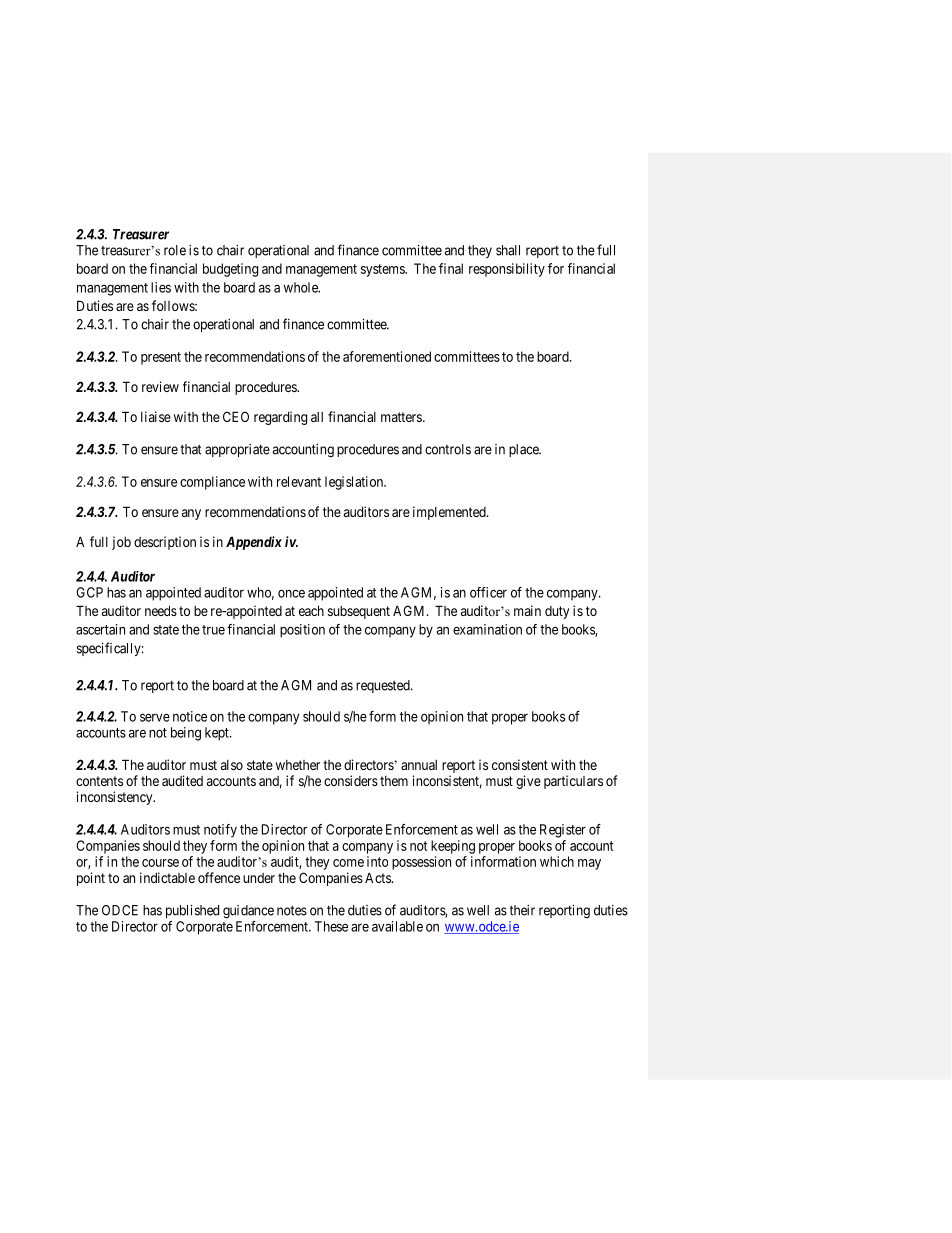  What do you see at coordinates (192, 911) in the page?
I see `published` at bounding box center [192, 911].
